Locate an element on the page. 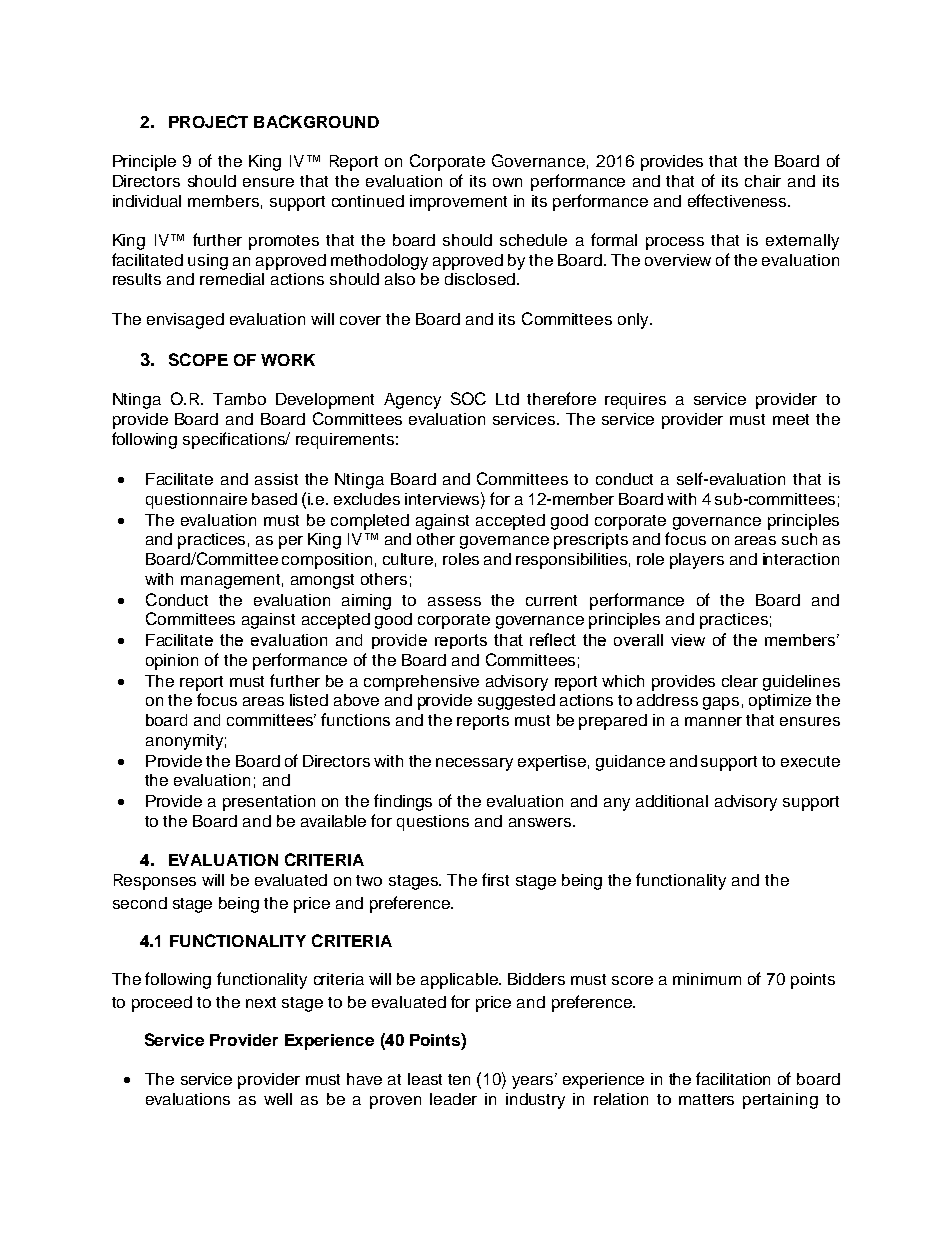 This document has height=1233, width=952. ten is located at coordinates (459, 1079).
